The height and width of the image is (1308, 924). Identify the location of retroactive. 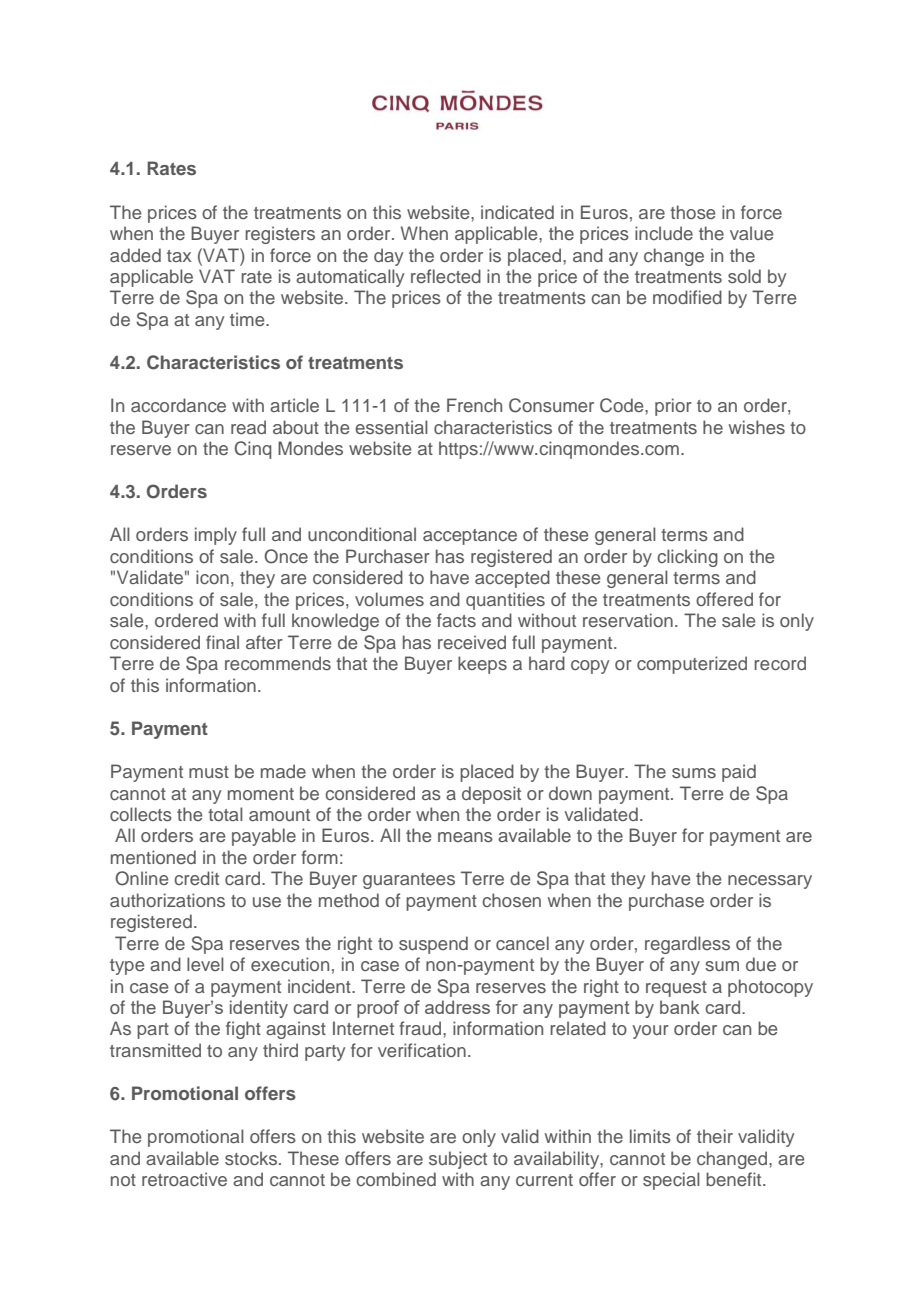
(184, 1179).
